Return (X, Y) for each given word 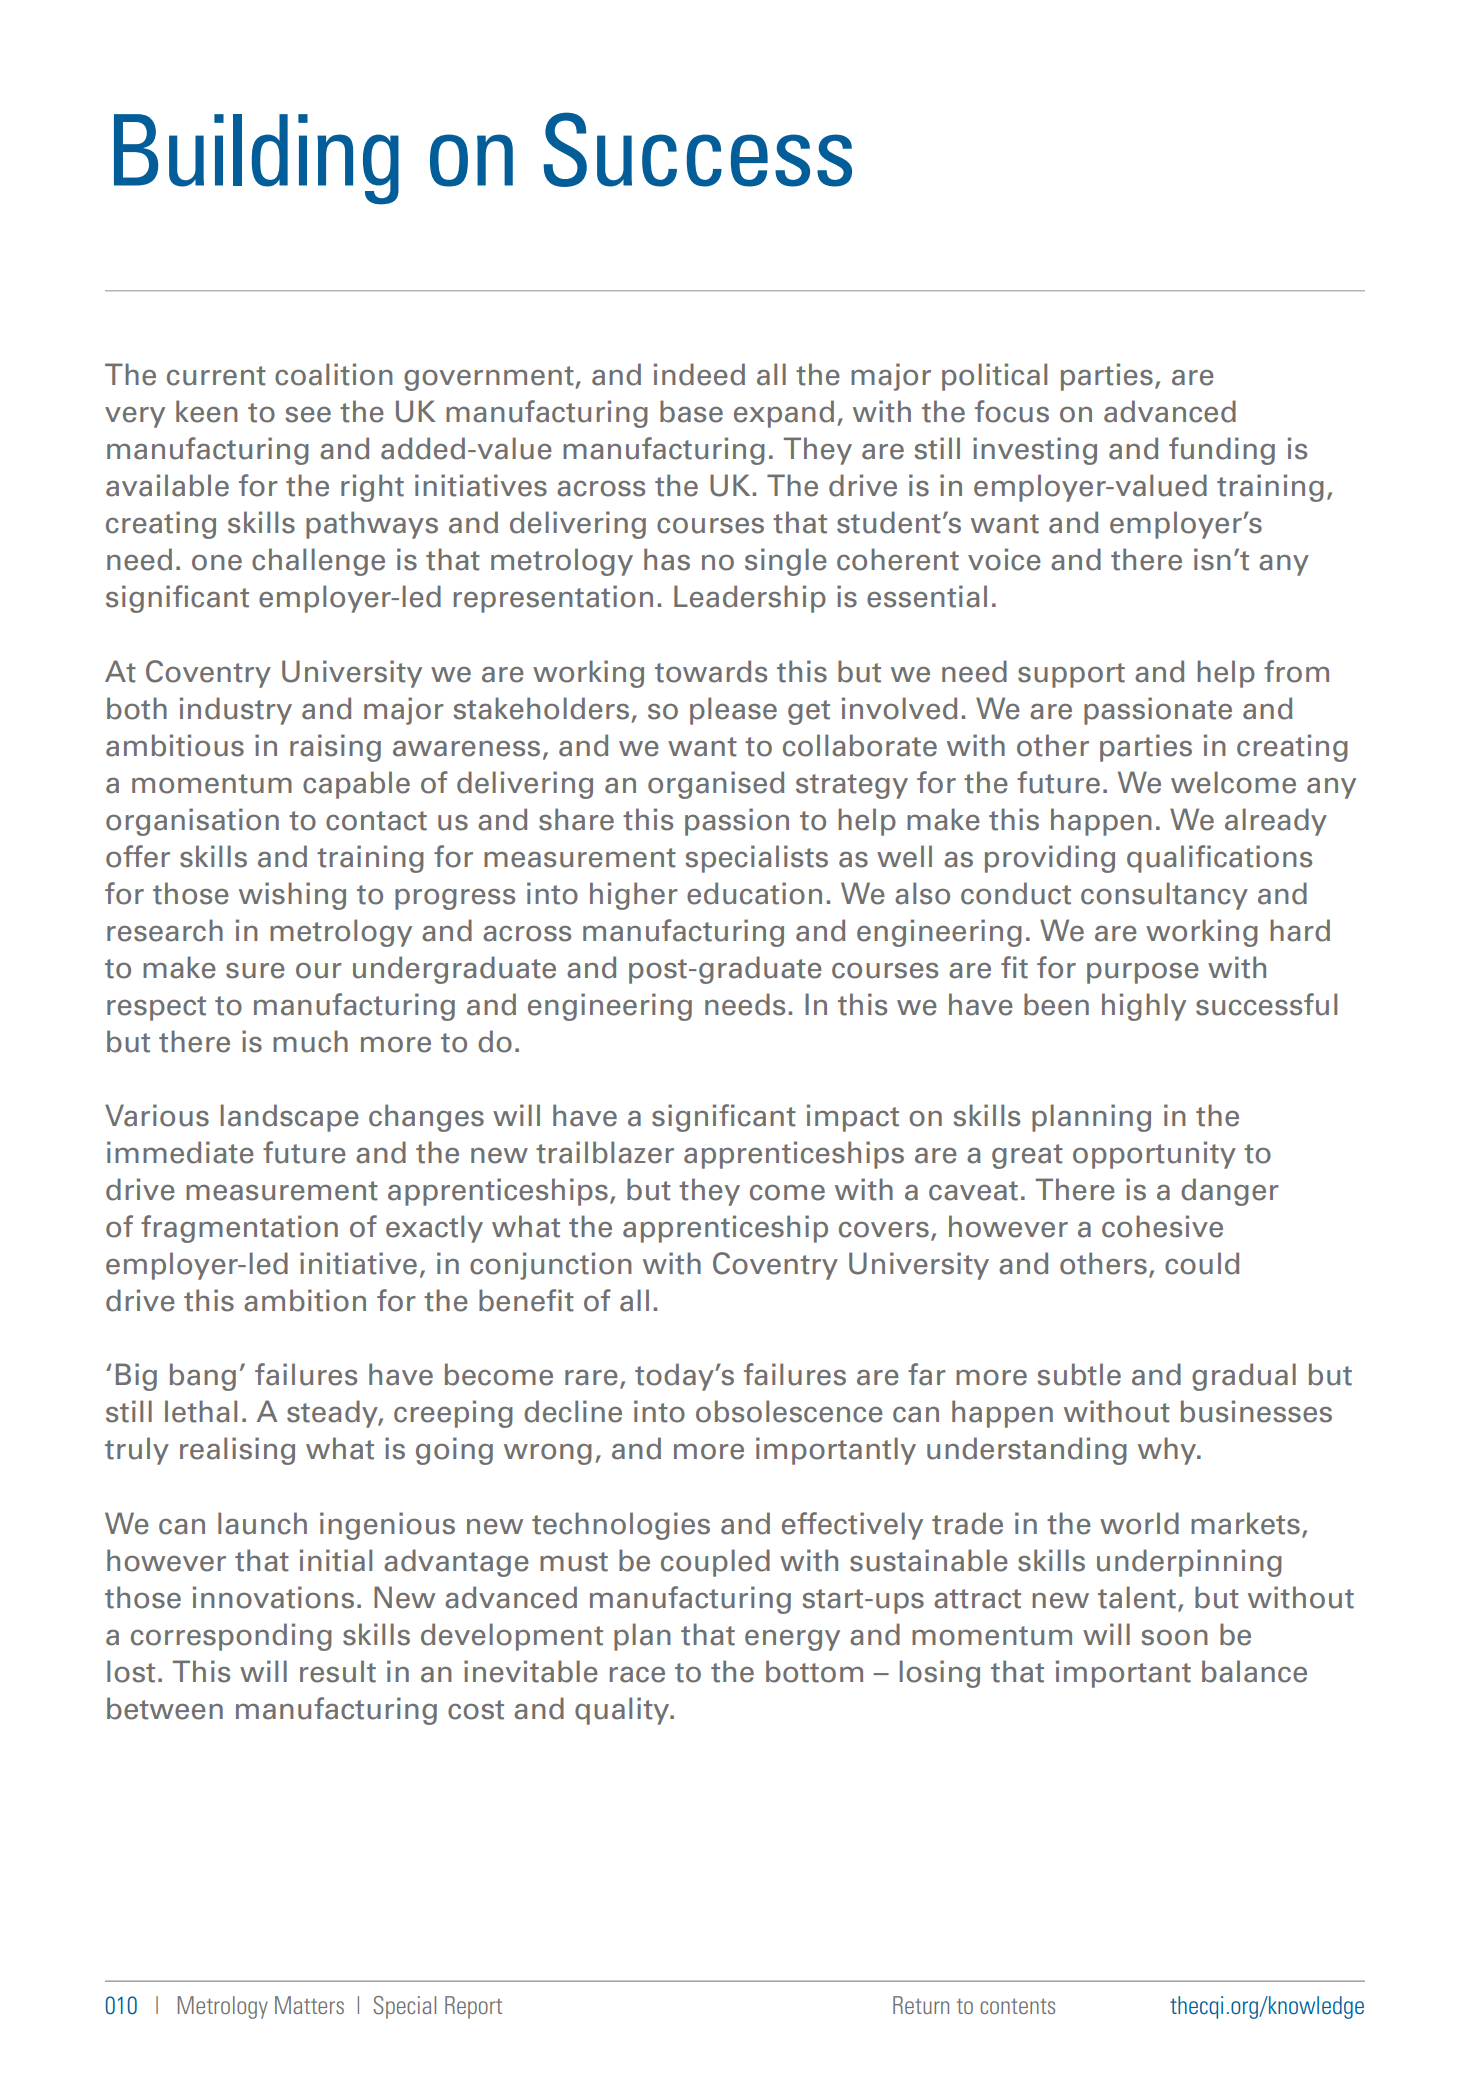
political (994, 377)
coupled (715, 1563)
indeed (699, 374)
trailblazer (605, 1152)
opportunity (1154, 1155)
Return (921, 2005)
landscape (290, 1118)
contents (1017, 2006)
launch (262, 1523)
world (1139, 1523)
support (1071, 675)
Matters (309, 2005)
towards (711, 671)
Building (256, 159)
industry (236, 711)
